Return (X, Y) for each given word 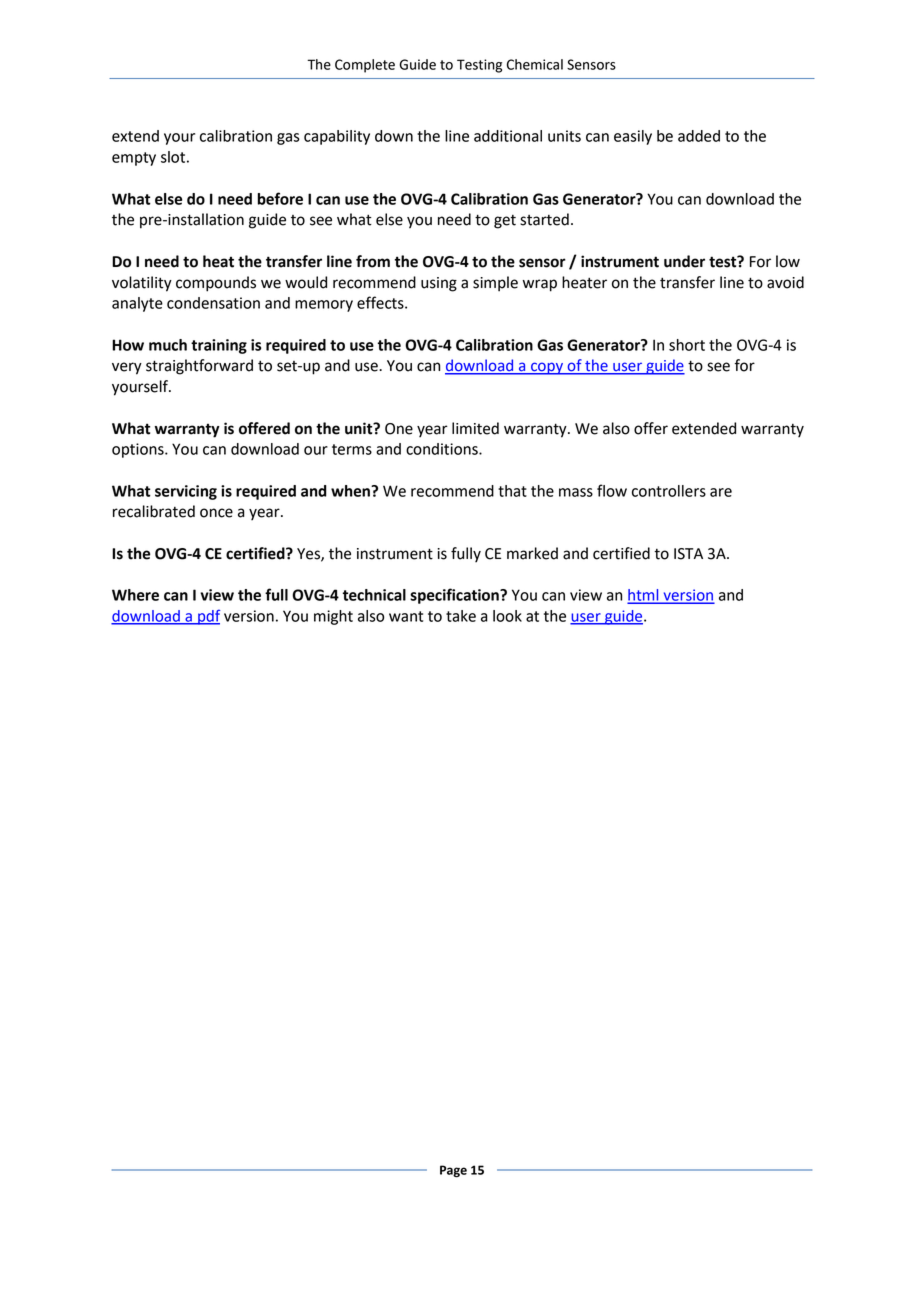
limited (475, 428)
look (507, 616)
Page (453, 1171)
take (461, 616)
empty (134, 159)
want (406, 616)
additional (508, 136)
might (333, 617)
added (699, 136)
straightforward (199, 367)
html (644, 596)
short (687, 345)
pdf (208, 617)
